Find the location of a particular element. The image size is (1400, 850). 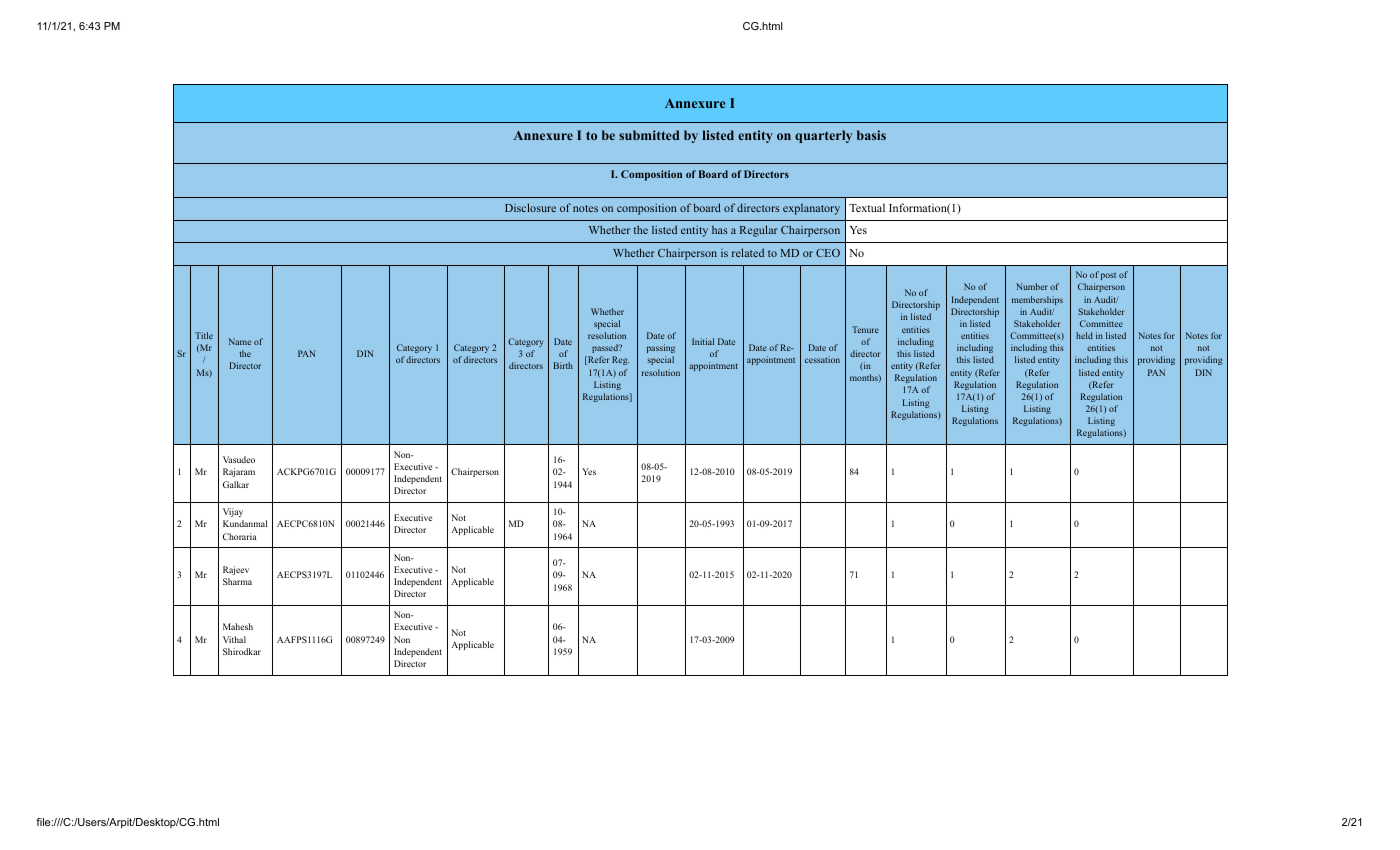

Name is located at coordinates (240, 341).
